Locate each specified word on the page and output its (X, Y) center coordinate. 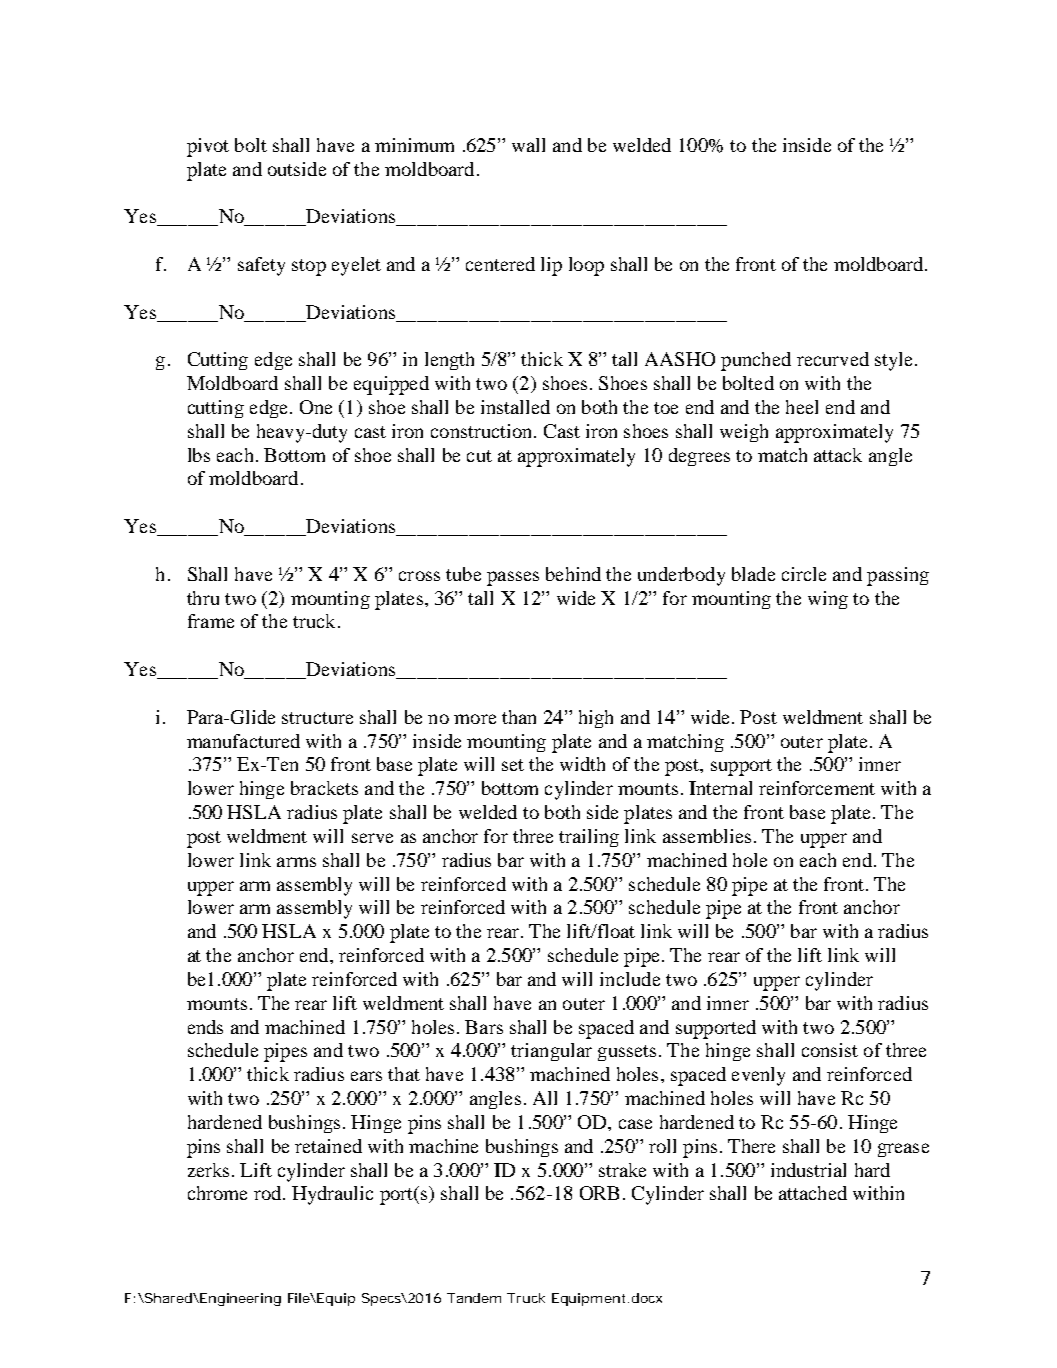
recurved (833, 359)
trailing (589, 838)
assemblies (707, 836)
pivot (208, 147)
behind (573, 574)
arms (296, 862)
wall (528, 145)
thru (203, 598)
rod (269, 1193)
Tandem (474, 1298)
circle (804, 574)
